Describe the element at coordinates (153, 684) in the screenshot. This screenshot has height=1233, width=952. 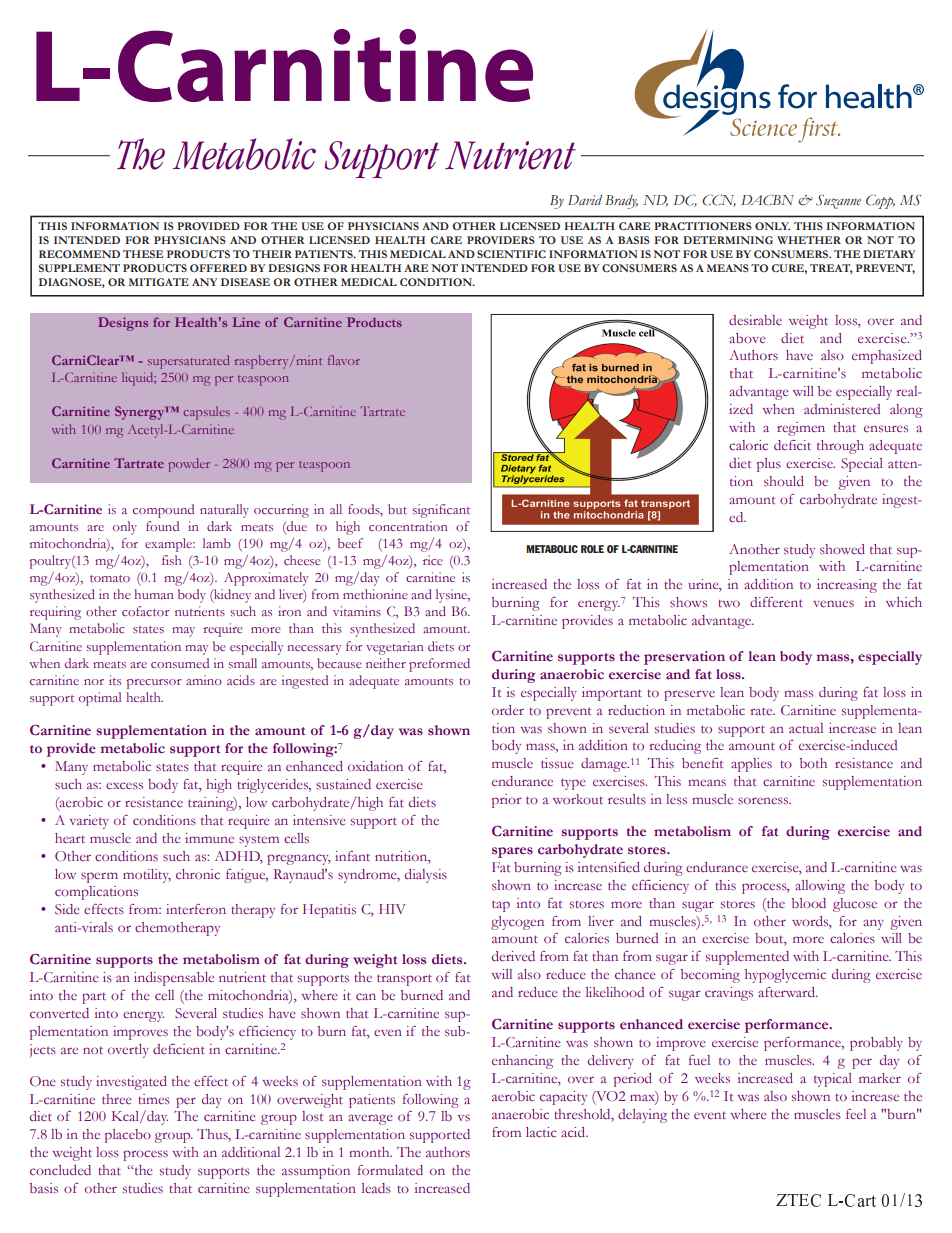
I see `precursor` at that location.
